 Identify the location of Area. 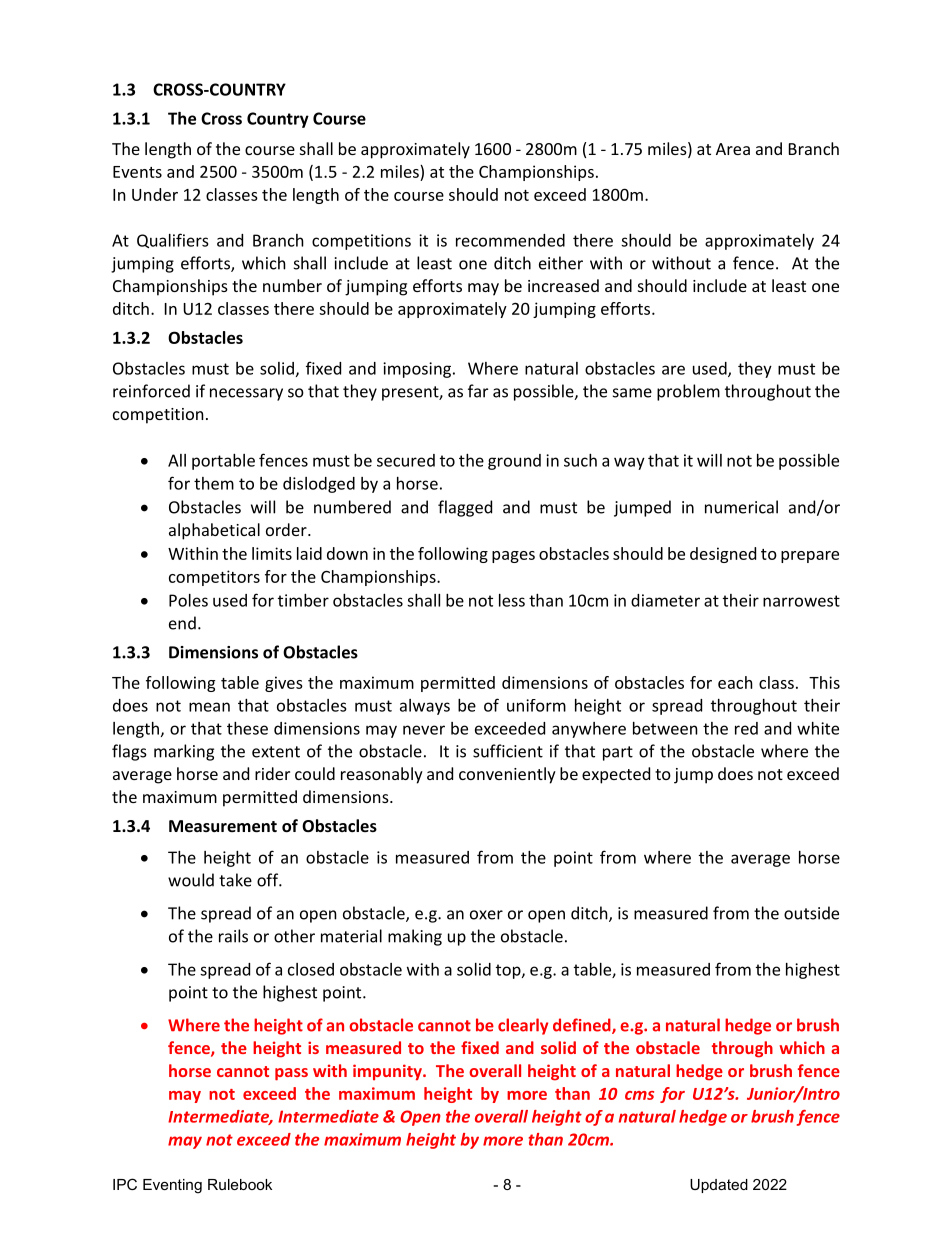
(733, 149).
